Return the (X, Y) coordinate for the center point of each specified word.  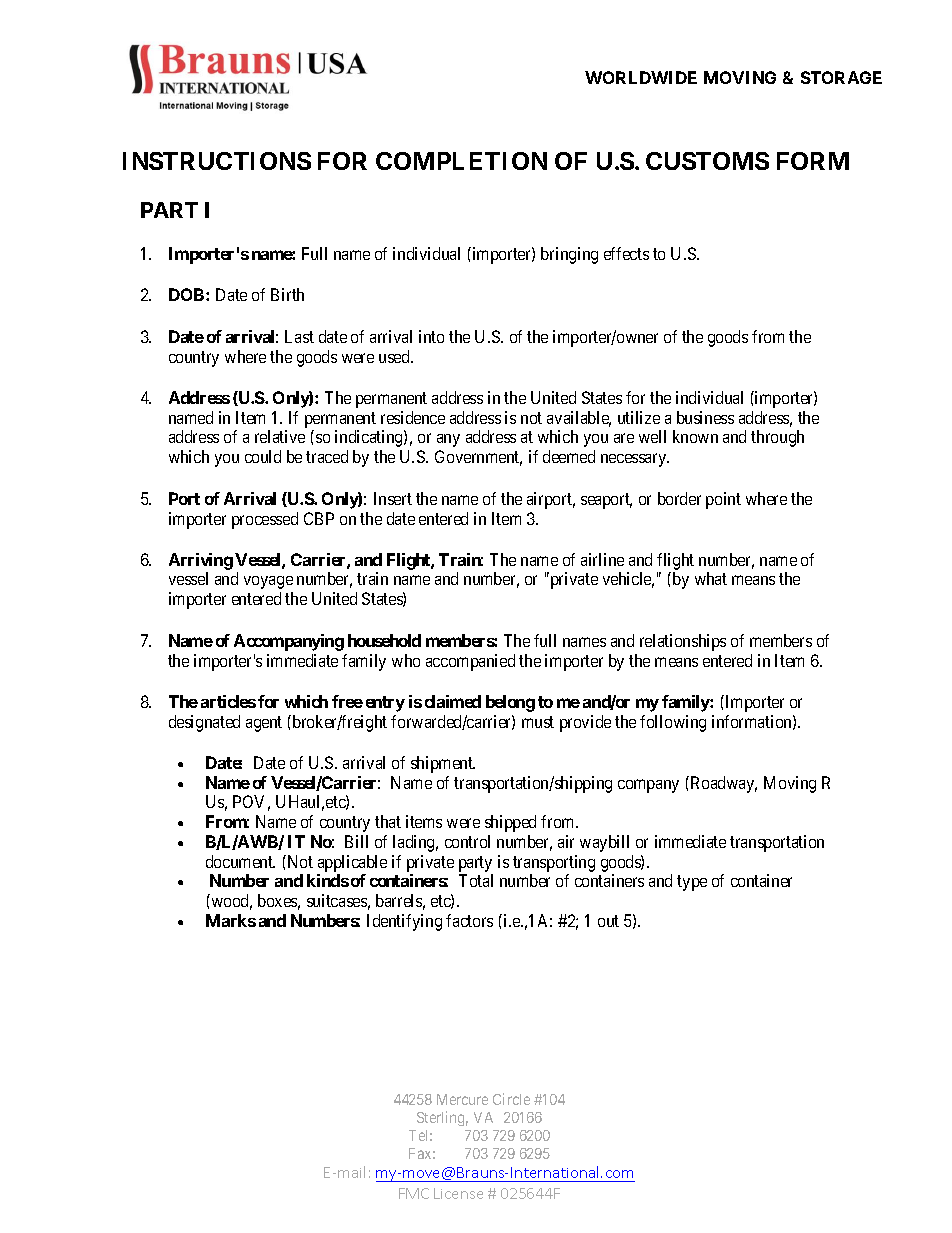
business (705, 417)
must (538, 722)
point (723, 500)
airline (602, 559)
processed (265, 520)
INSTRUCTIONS (217, 161)
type (692, 883)
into (431, 336)
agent (264, 724)
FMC (414, 1193)
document (240, 861)
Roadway (722, 784)
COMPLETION (461, 161)
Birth (287, 294)
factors (469, 920)
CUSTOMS (707, 161)
